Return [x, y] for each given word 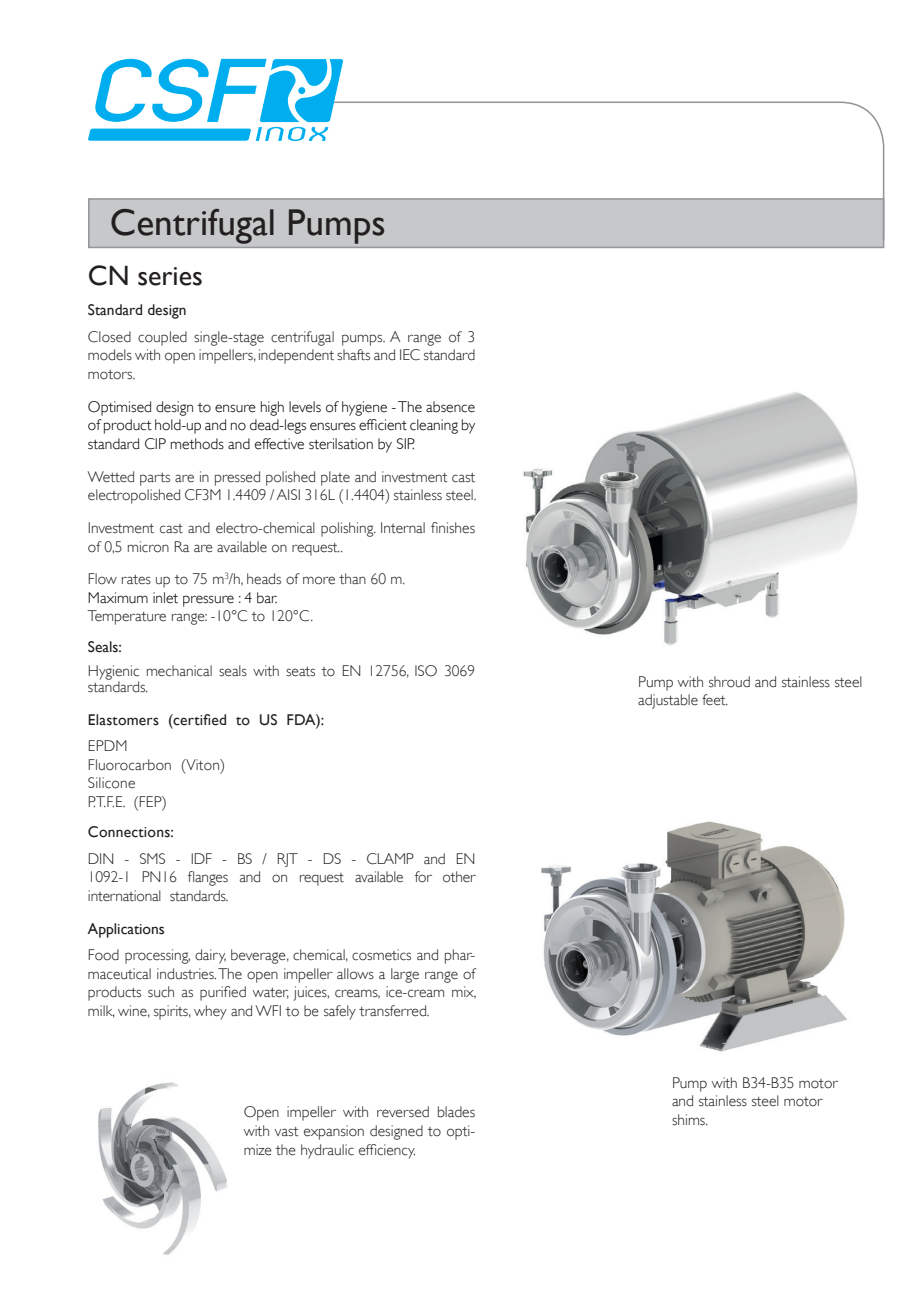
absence [450, 407]
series [170, 276]
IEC [410, 355]
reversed [403, 1112]
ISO [426, 671]
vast [286, 1131]
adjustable [668, 701]
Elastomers [123, 720]
